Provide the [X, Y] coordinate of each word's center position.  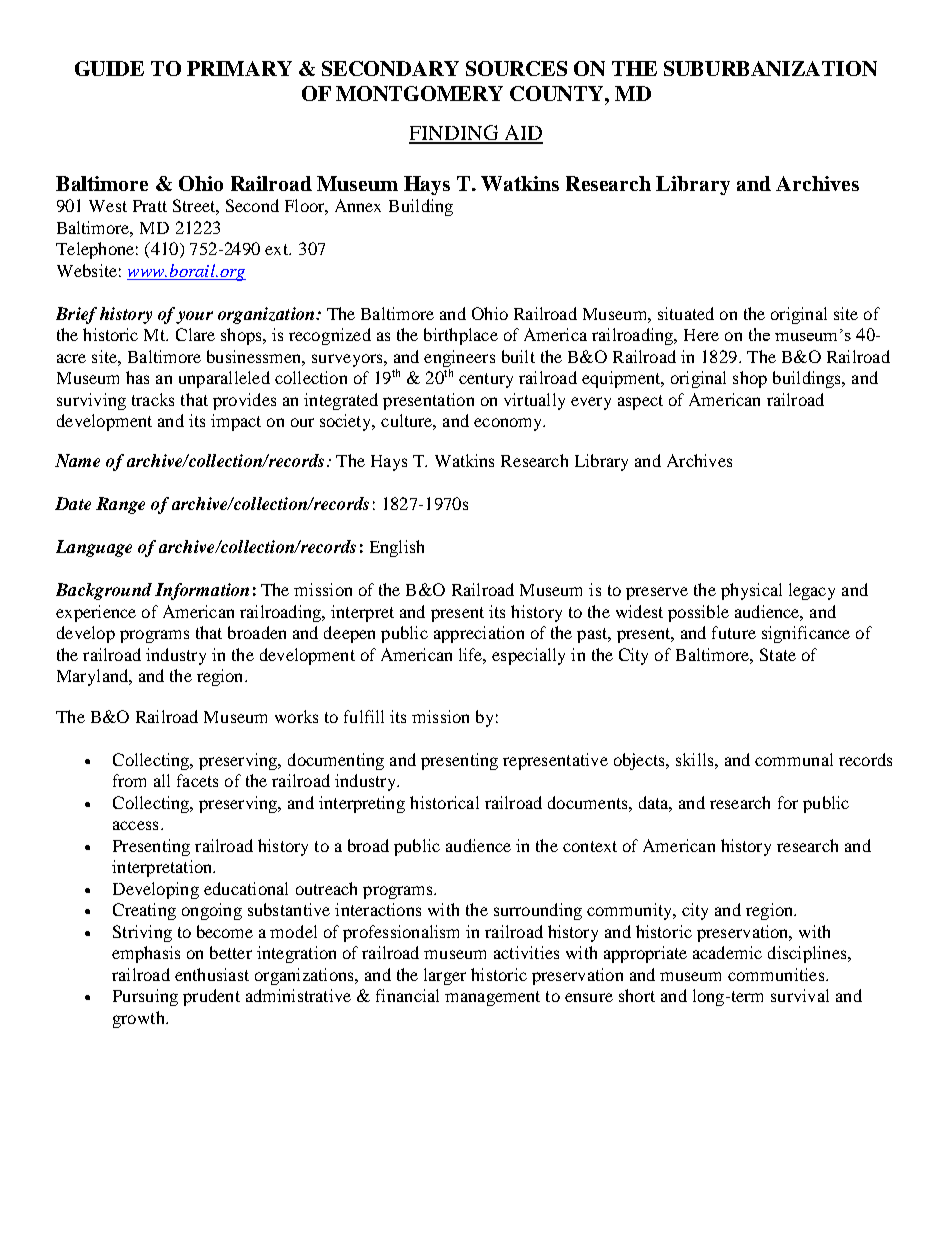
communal [794, 759]
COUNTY [558, 93]
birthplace [461, 336]
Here [701, 335]
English [397, 548]
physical [751, 591]
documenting [336, 761]
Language [94, 548]
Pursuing [145, 997]
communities [777, 974]
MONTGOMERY [419, 93]
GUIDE [109, 68]
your [194, 317]
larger [445, 976]
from [129, 780]
